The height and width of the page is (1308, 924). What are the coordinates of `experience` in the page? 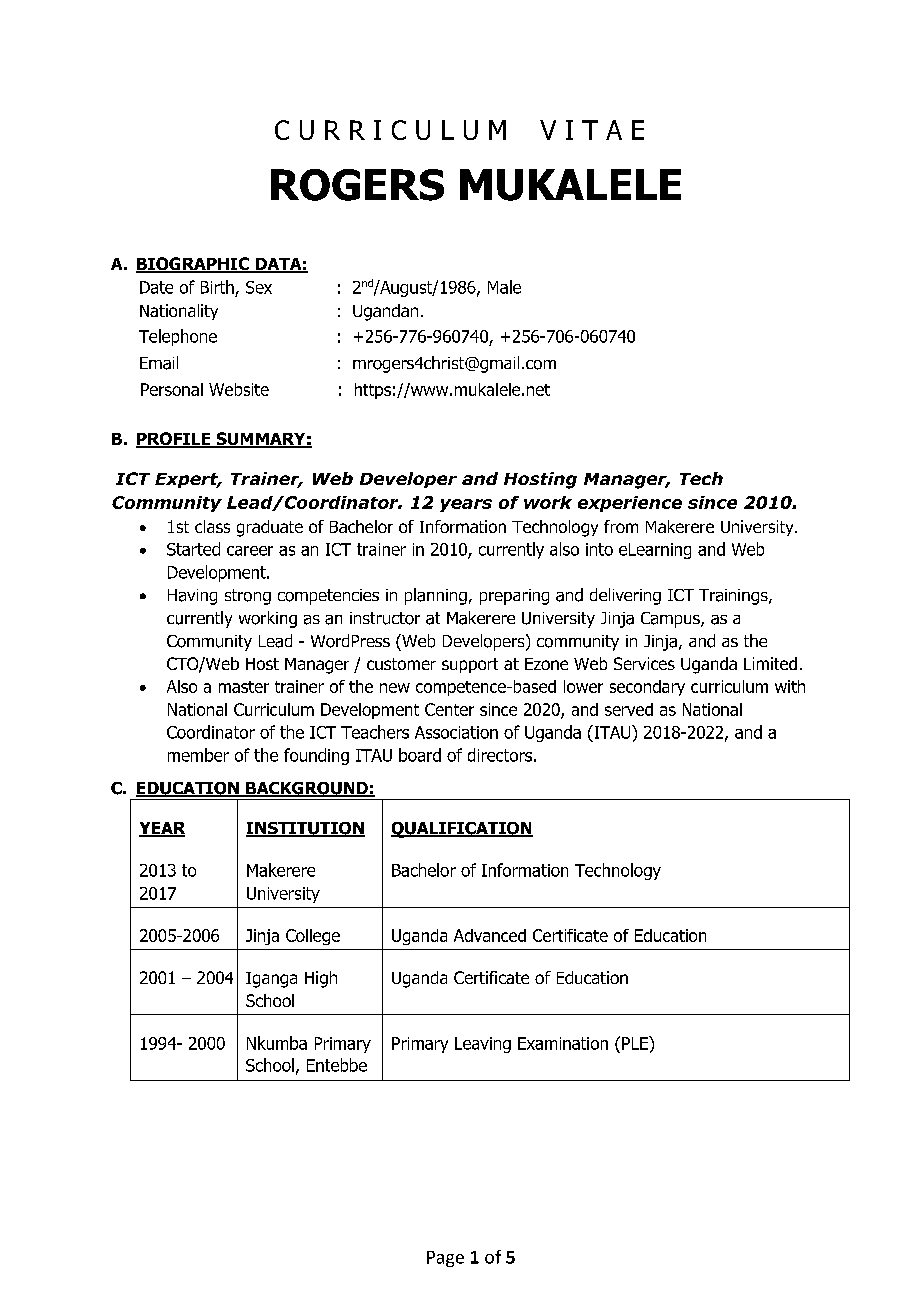 It's located at (630, 504).
